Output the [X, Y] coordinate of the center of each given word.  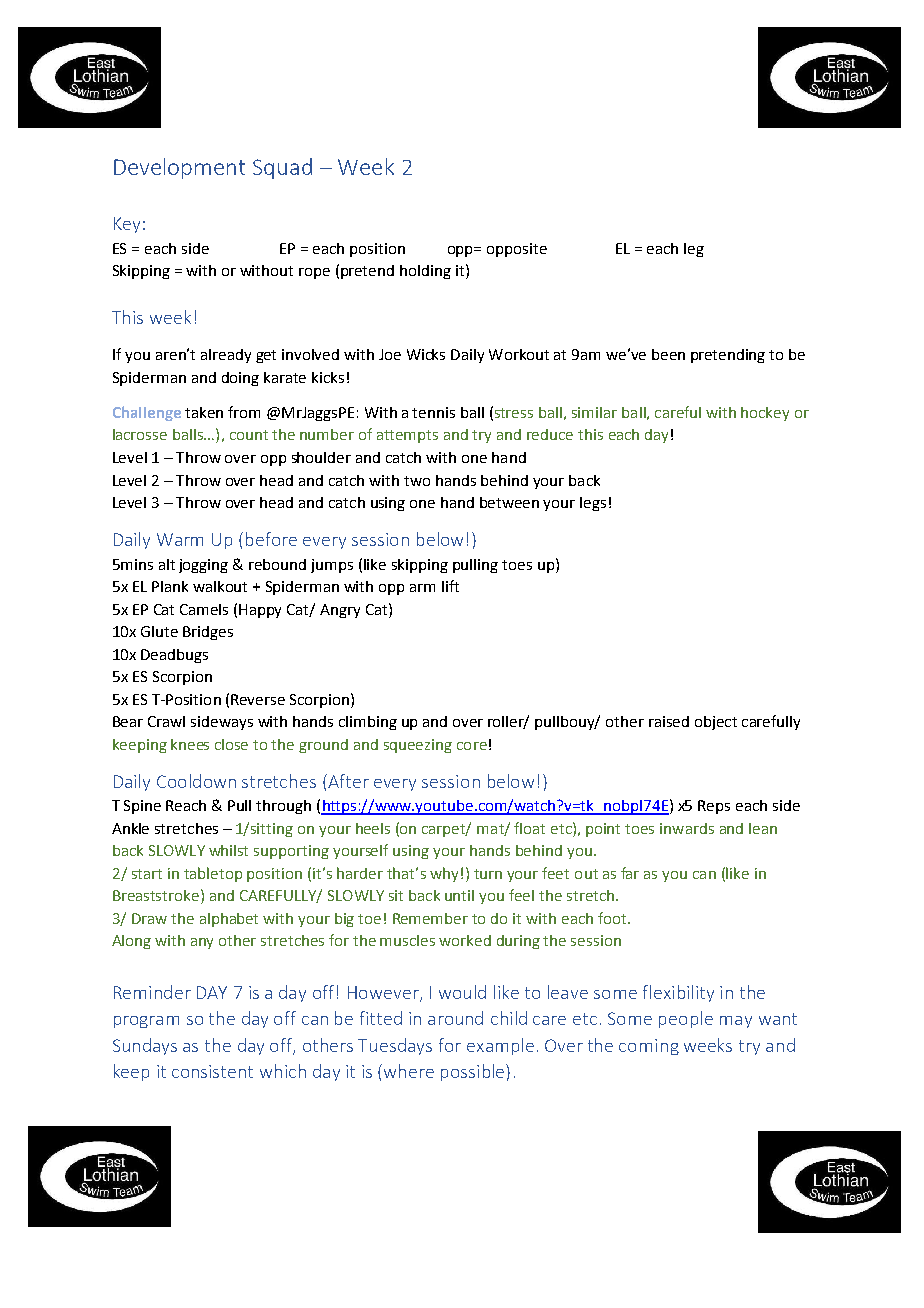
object [716, 723]
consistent [212, 1071]
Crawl [166, 721]
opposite [517, 250]
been [668, 354]
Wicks [426, 354]
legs [593, 504]
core [472, 746]
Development [179, 168]
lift [450, 586]
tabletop [213, 874]
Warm [180, 539]
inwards [687, 828]
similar [594, 412]
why [444, 874]
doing [240, 379]
